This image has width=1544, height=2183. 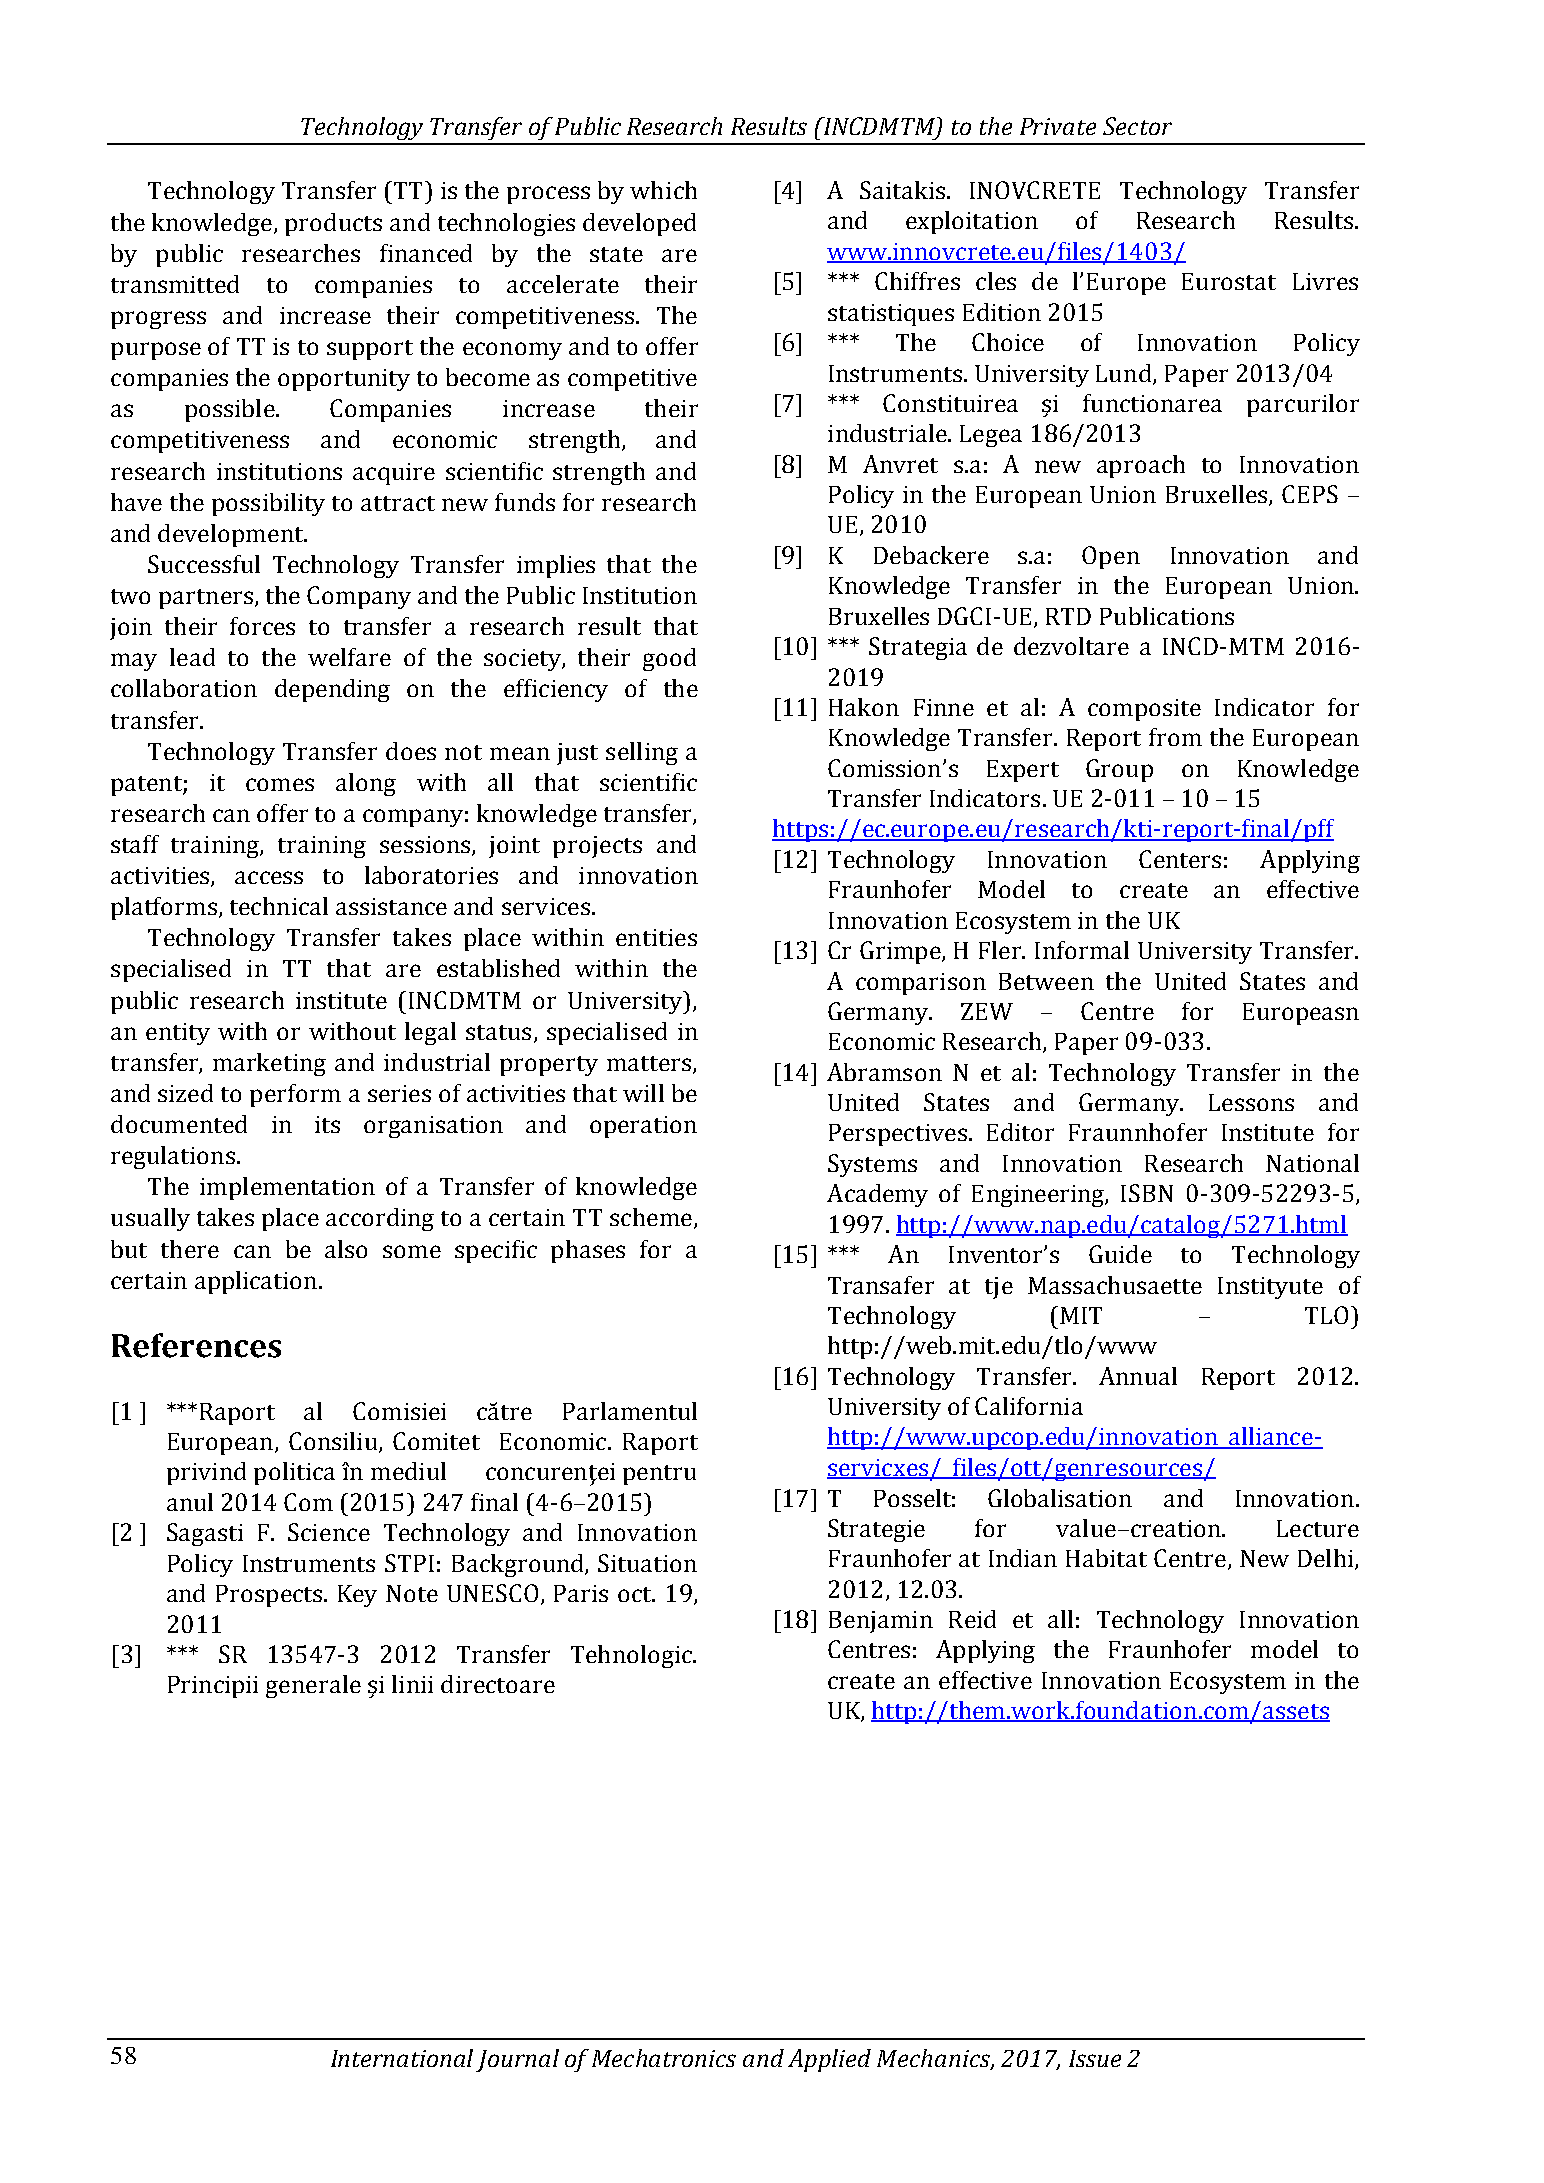 I want to click on from, so click(x=1175, y=737).
